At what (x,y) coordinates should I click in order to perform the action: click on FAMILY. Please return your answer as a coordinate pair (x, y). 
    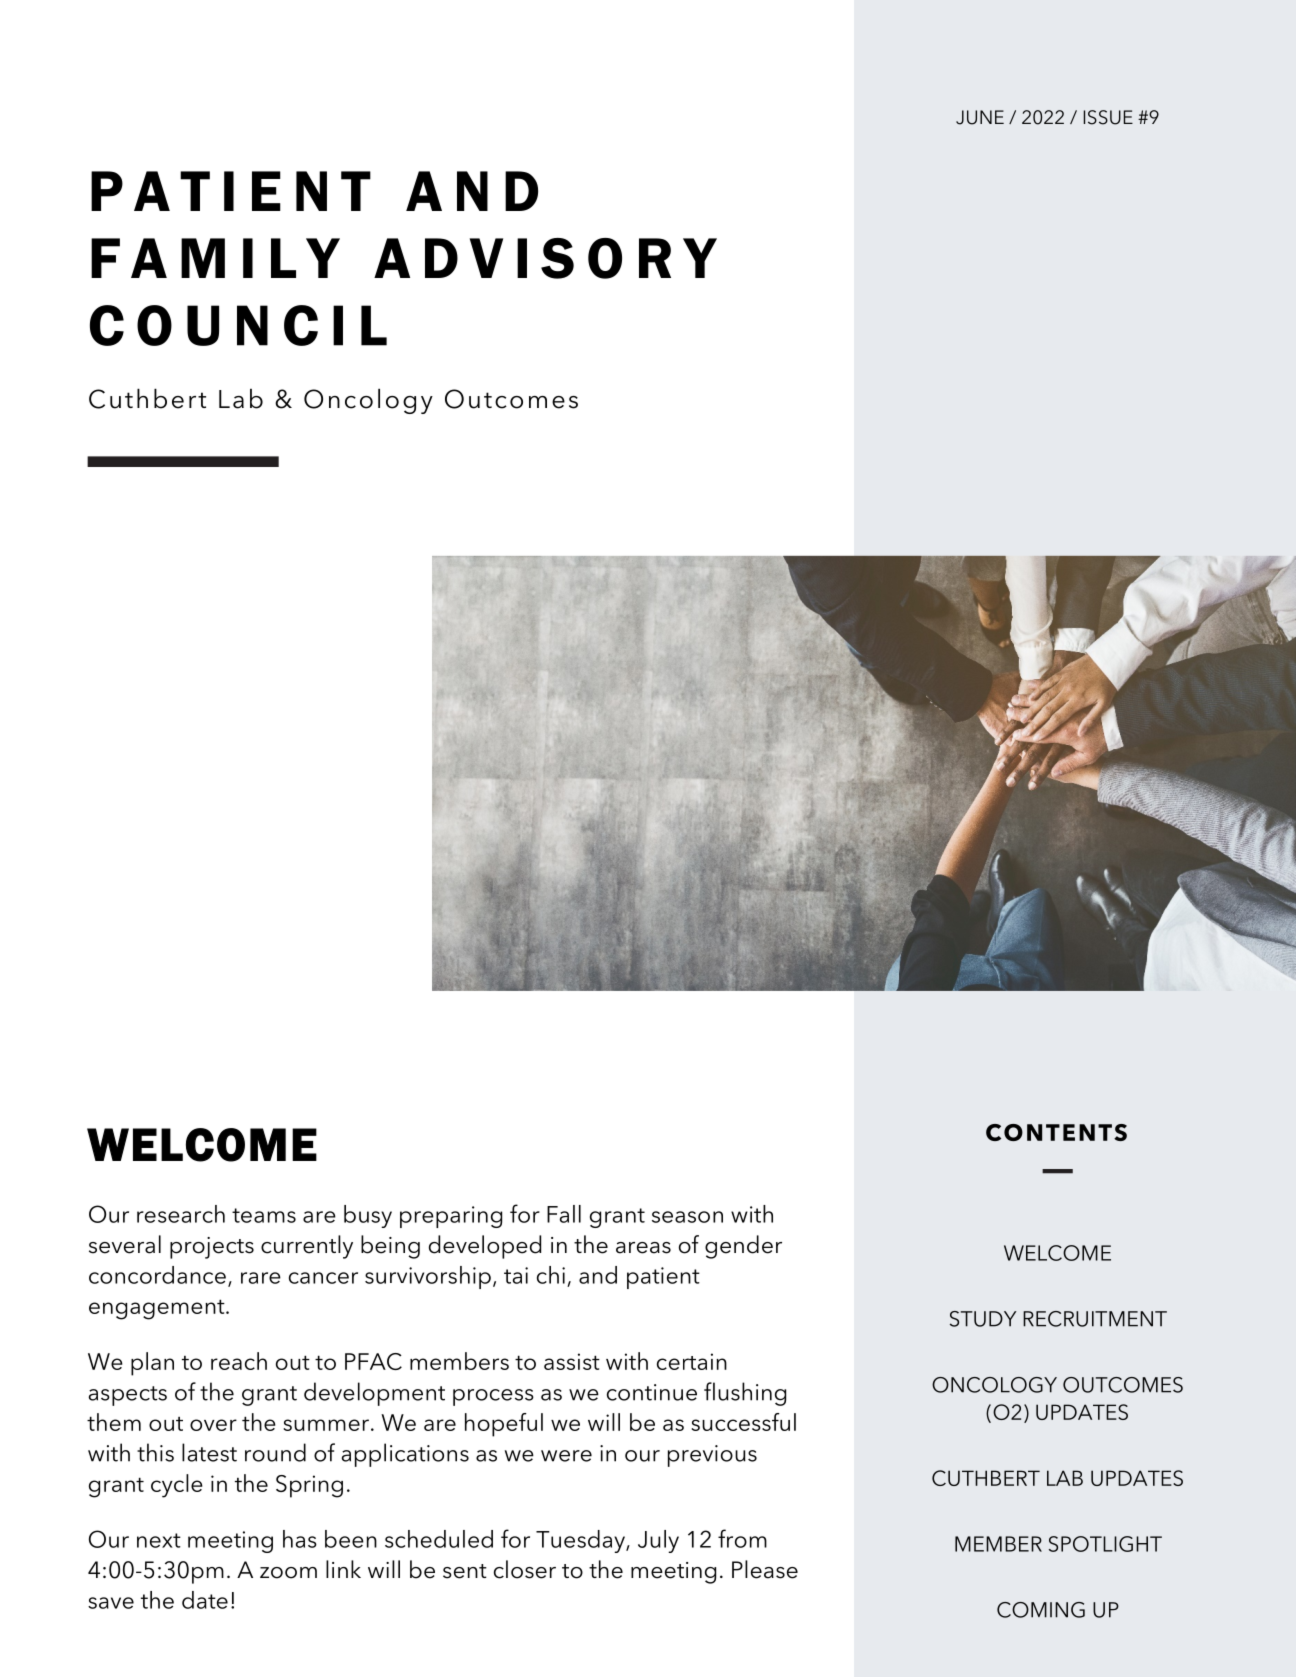
    Looking at the image, I should click on (215, 258).
